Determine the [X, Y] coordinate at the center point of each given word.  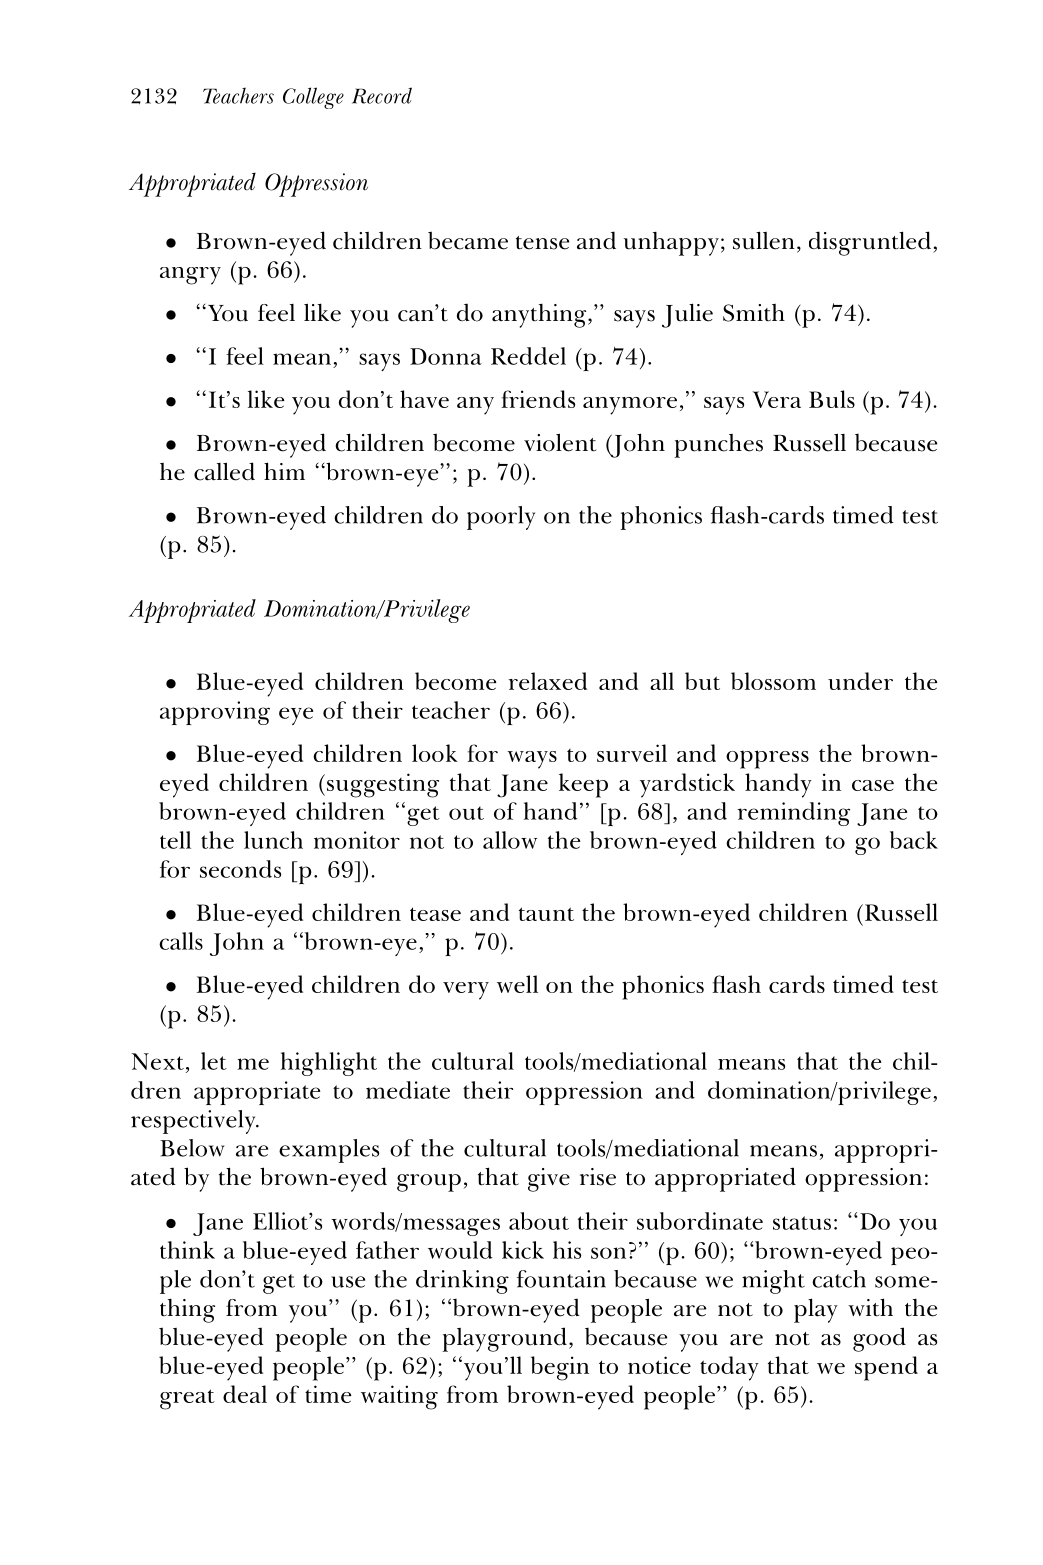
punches [719, 446]
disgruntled [871, 243]
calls [181, 941]
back [914, 840]
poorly [501, 518]
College [313, 98]
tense [542, 243]
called [224, 471]
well [517, 984]
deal [245, 1394]
